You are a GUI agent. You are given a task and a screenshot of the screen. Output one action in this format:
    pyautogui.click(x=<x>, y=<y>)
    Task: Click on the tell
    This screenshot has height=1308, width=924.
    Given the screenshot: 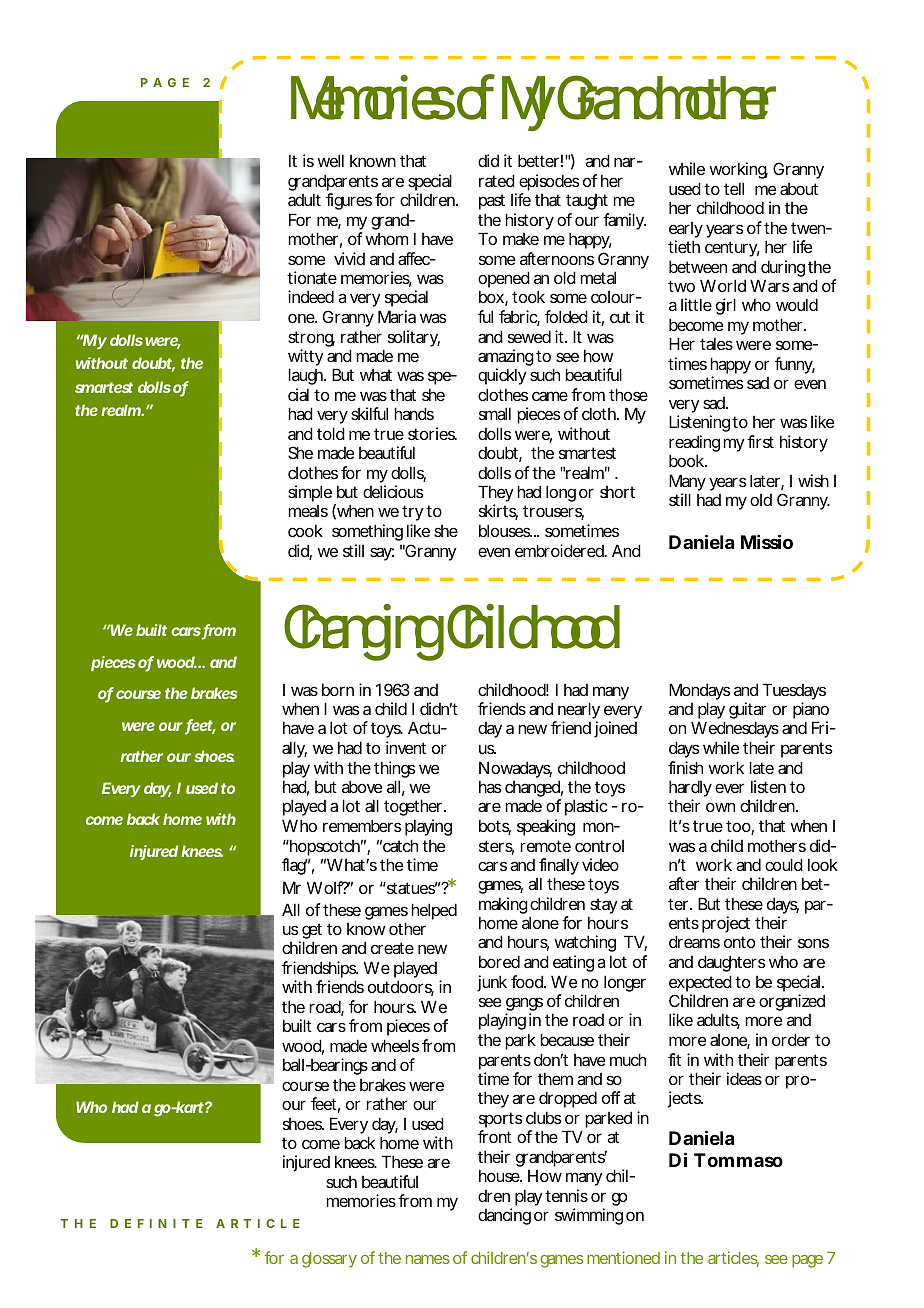 What is the action you would take?
    pyautogui.click(x=734, y=188)
